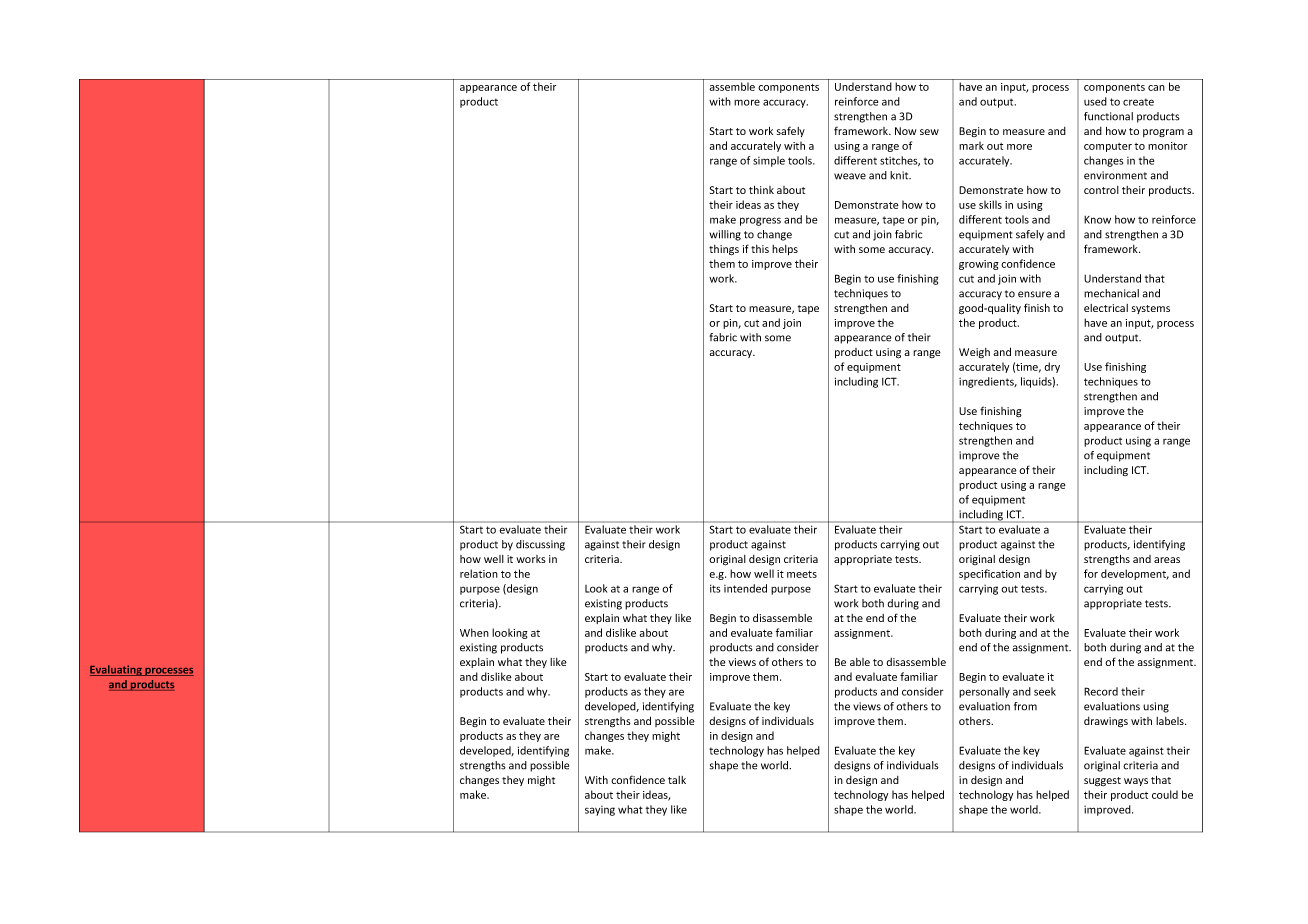 The width and height of the screenshot is (1308, 924). I want to click on saying, so click(600, 811).
